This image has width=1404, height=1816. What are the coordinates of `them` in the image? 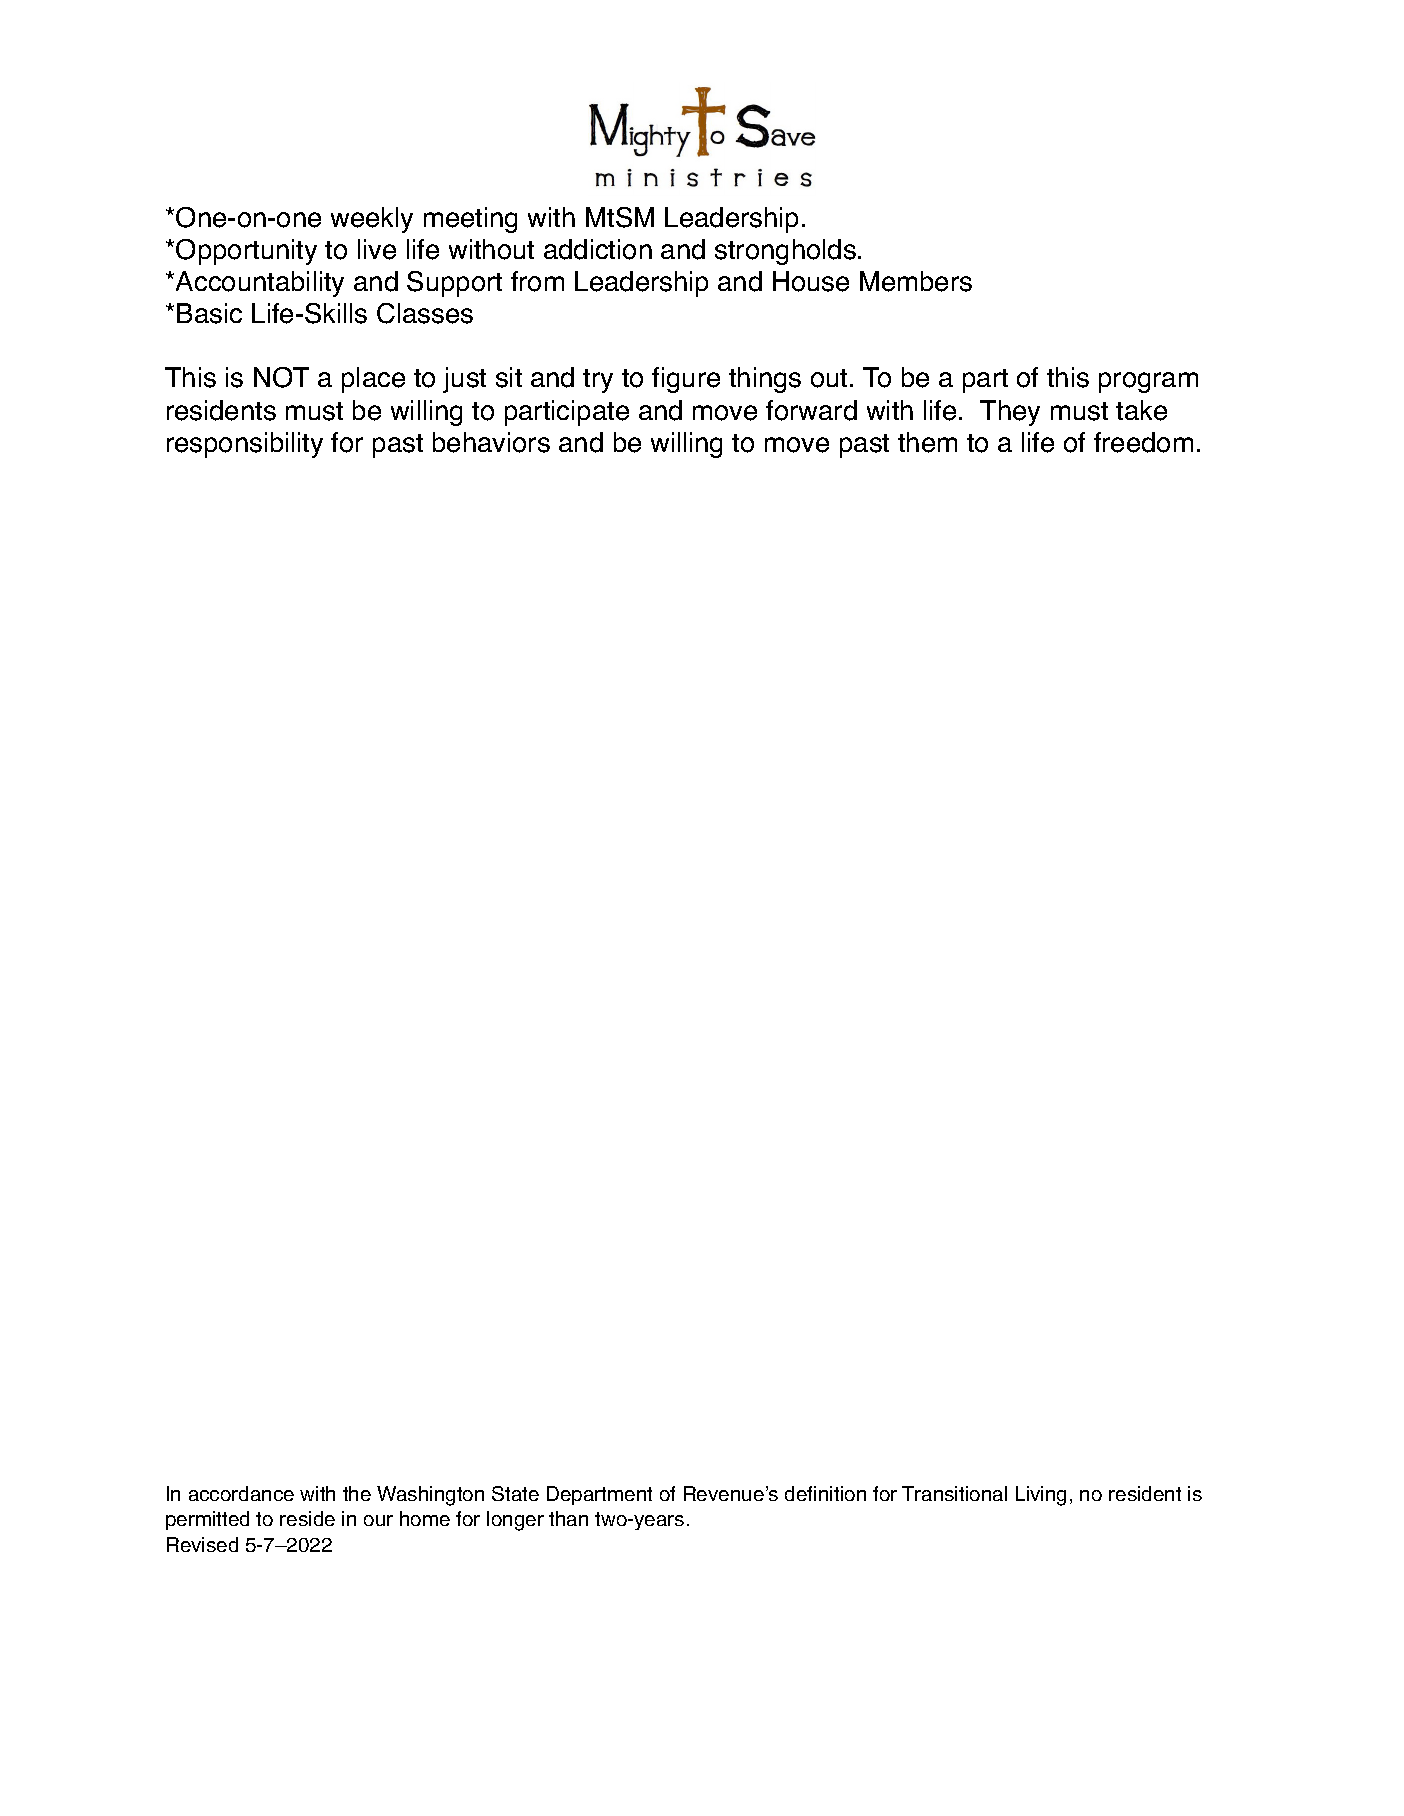 It's located at (927, 442).
